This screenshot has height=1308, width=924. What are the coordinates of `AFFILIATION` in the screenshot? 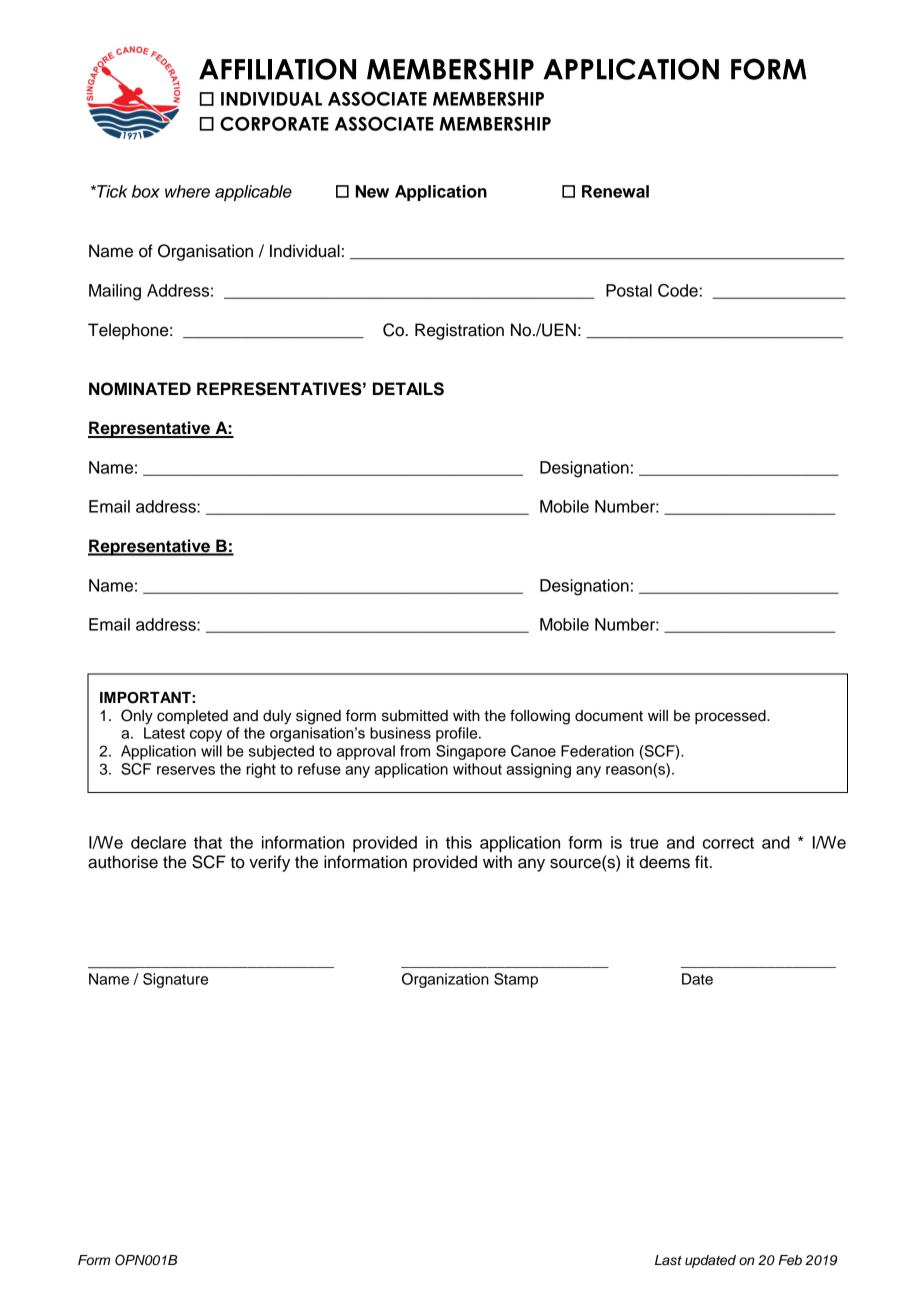 It's located at (277, 69).
